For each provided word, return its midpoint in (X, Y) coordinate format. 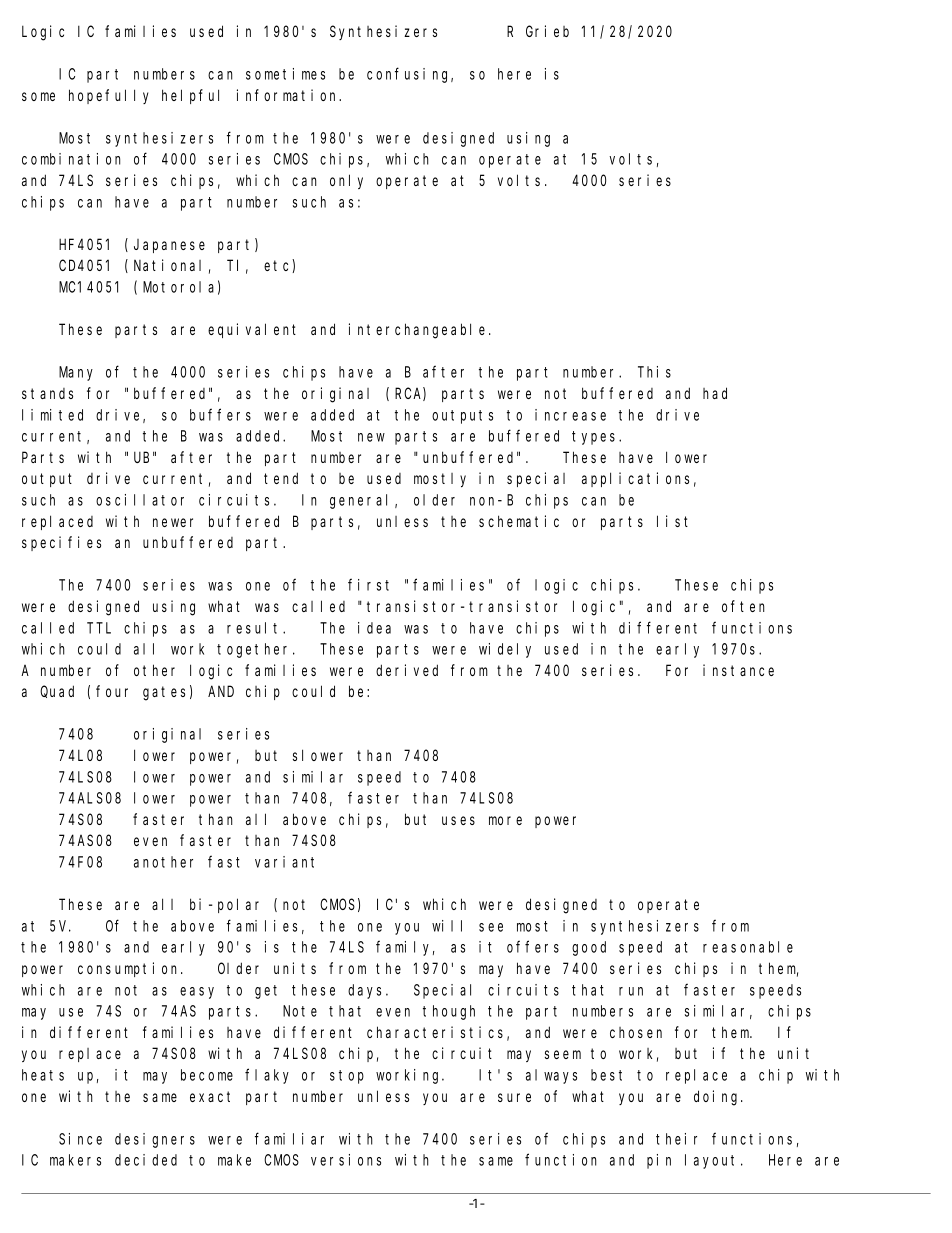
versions (346, 1160)
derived (407, 670)
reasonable (748, 947)
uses (458, 820)
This (654, 372)
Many (76, 374)
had (715, 393)
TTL (99, 628)
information (289, 95)
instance (738, 670)
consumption (130, 969)
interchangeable (419, 331)
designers (155, 1140)
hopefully (108, 96)
